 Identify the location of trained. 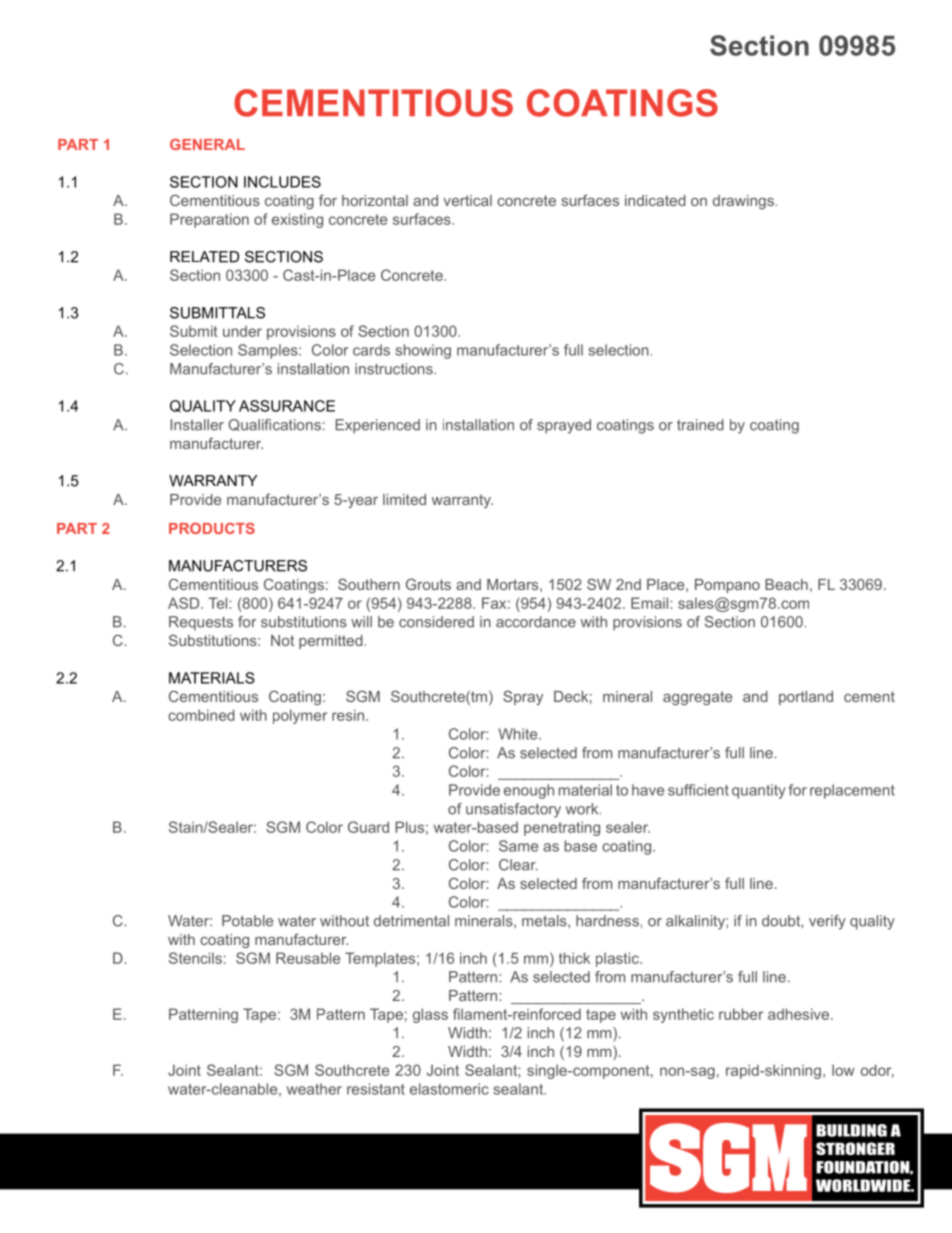
(700, 425).
